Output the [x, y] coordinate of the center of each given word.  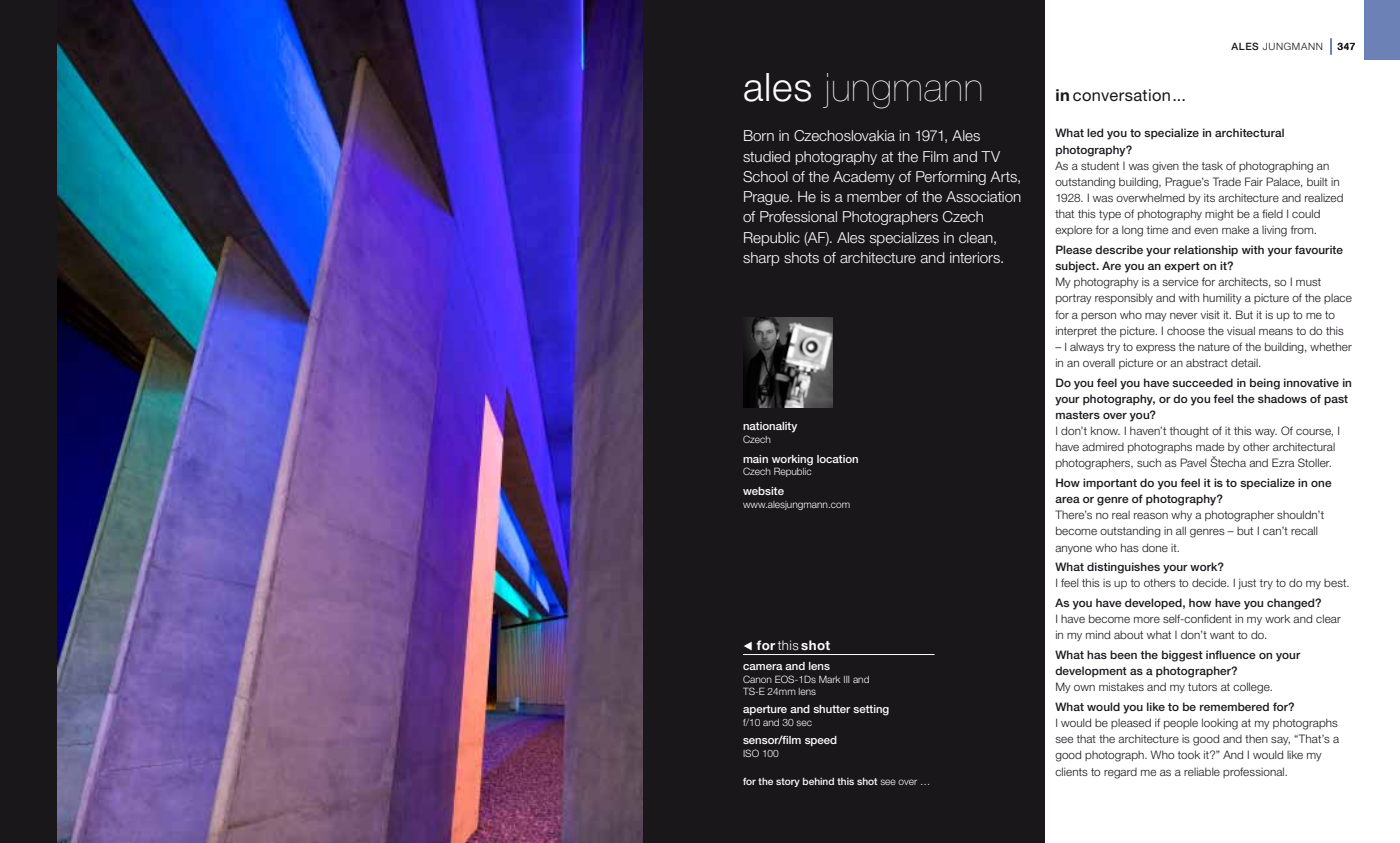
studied [766, 156]
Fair [1254, 181]
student [1100, 165]
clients [1071, 771]
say [1280, 741]
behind [818, 781]
